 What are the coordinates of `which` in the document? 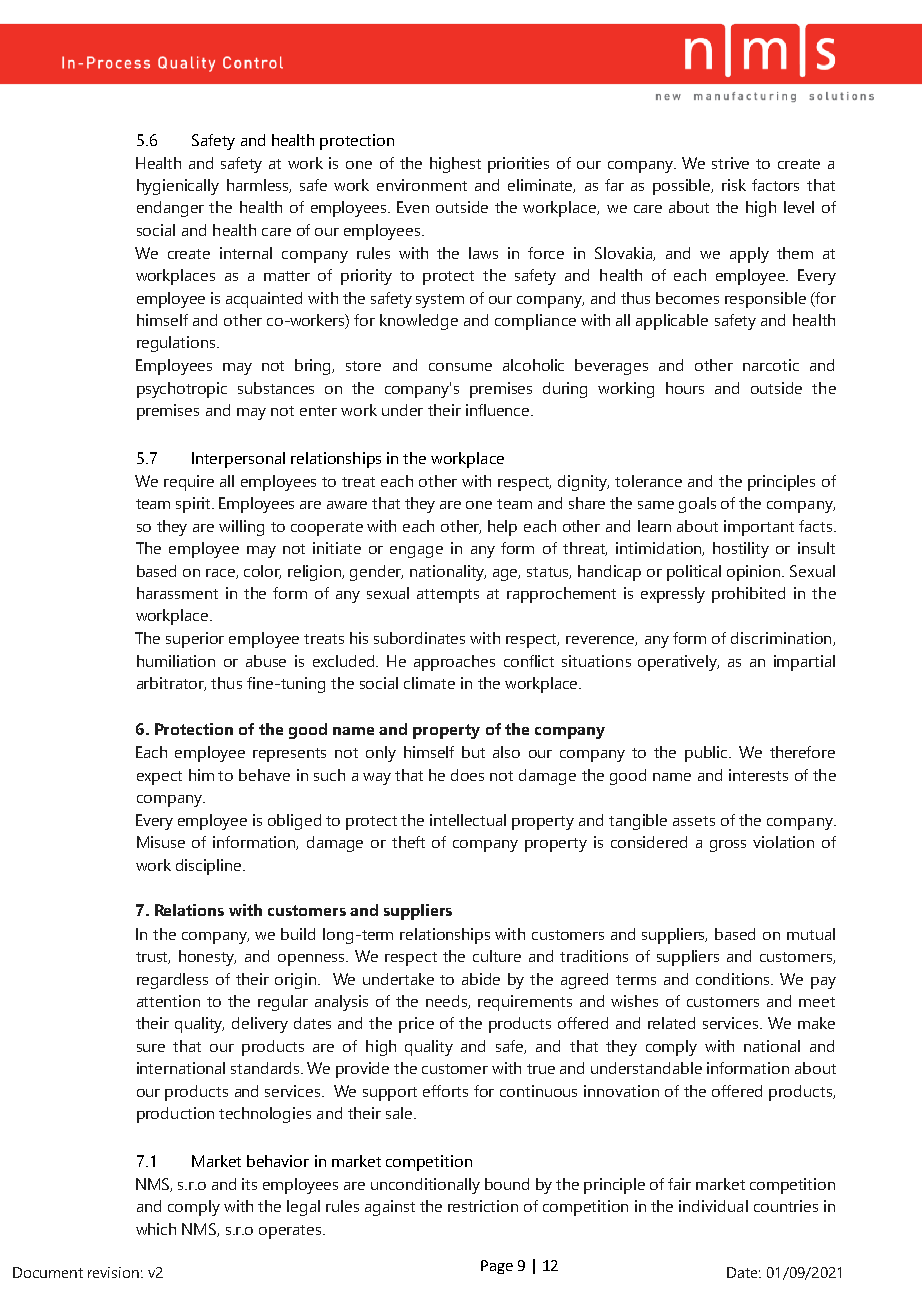 It's located at (156, 1229).
